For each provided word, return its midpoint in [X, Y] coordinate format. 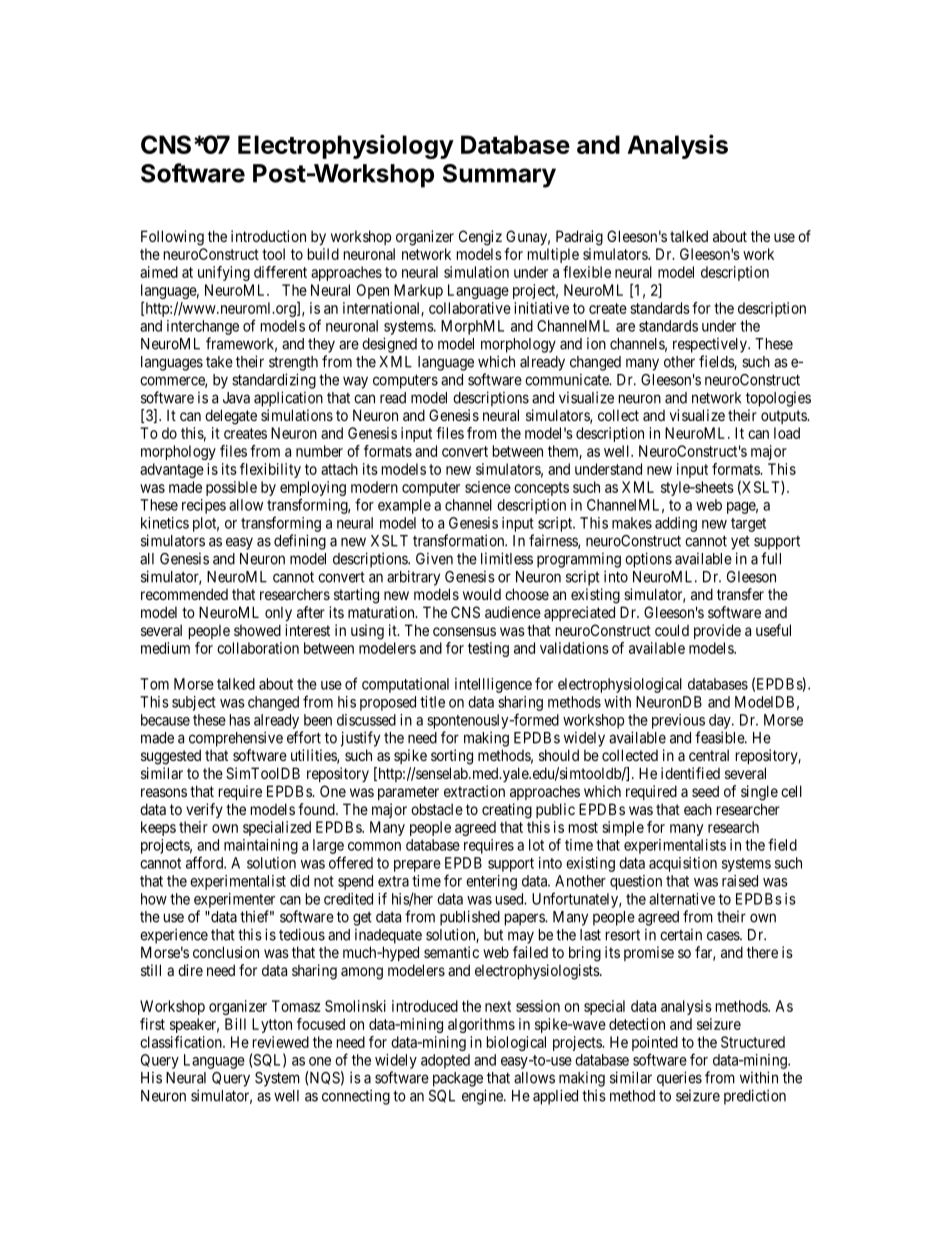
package [458, 1079]
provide [717, 631]
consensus [464, 631]
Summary [499, 176]
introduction [268, 236]
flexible [587, 272]
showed [257, 630]
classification [182, 1042]
